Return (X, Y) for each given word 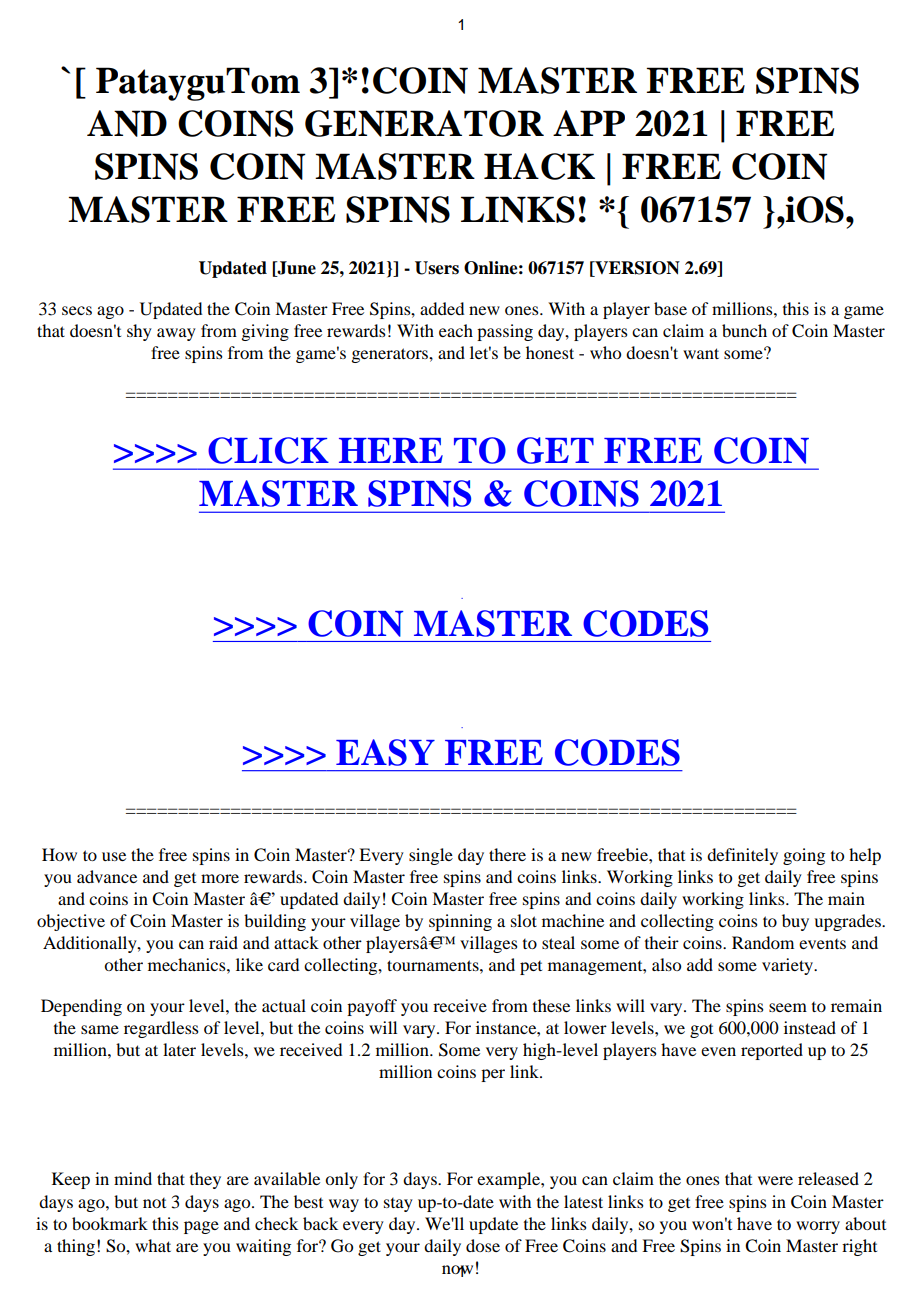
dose (483, 1245)
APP (589, 123)
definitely (742, 856)
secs (77, 310)
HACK (539, 166)
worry (818, 1227)
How (59, 854)
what (153, 1245)
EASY (385, 752)
